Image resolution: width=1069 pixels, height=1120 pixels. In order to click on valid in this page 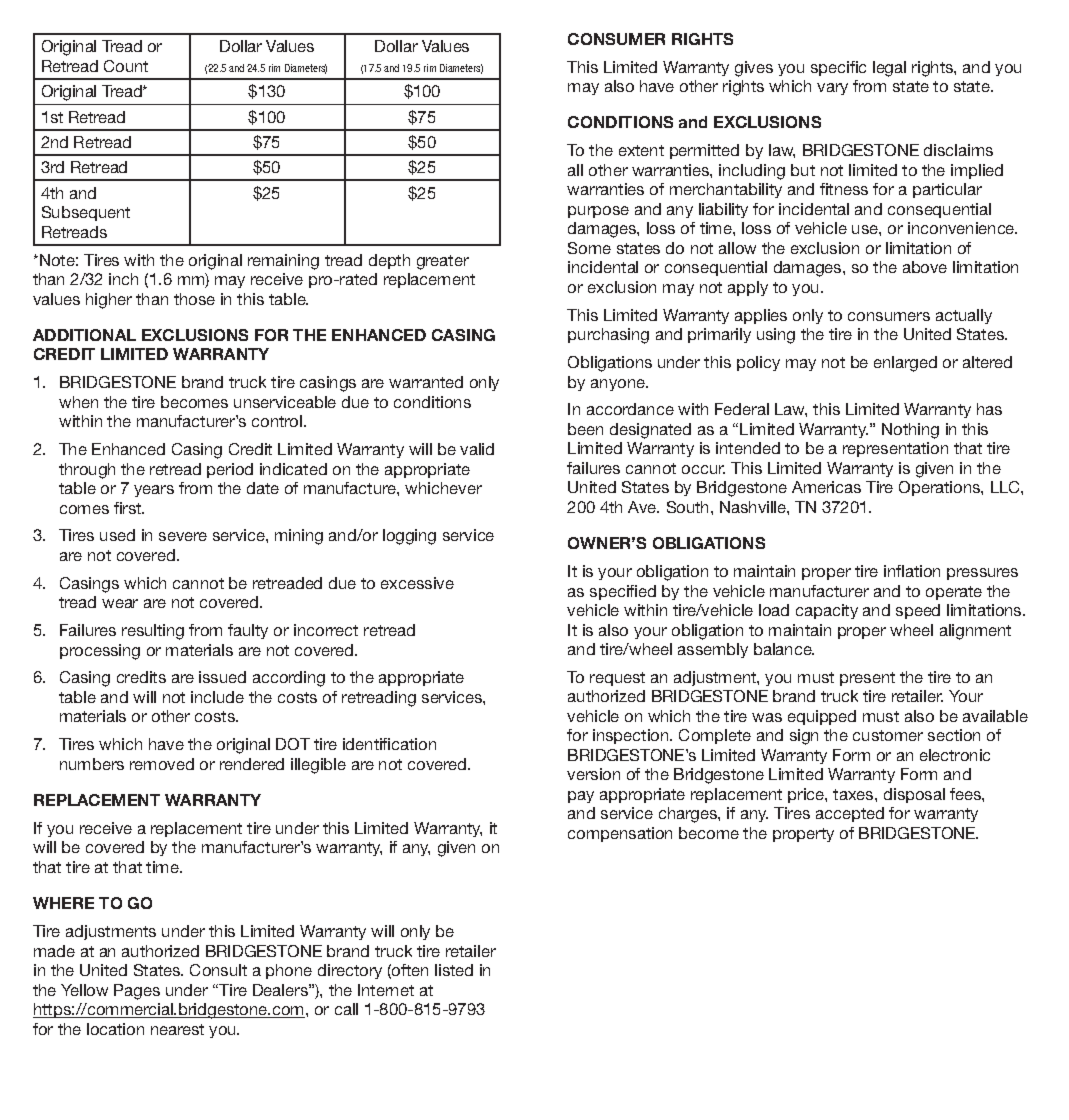, I will do `click(477, 449)`.
